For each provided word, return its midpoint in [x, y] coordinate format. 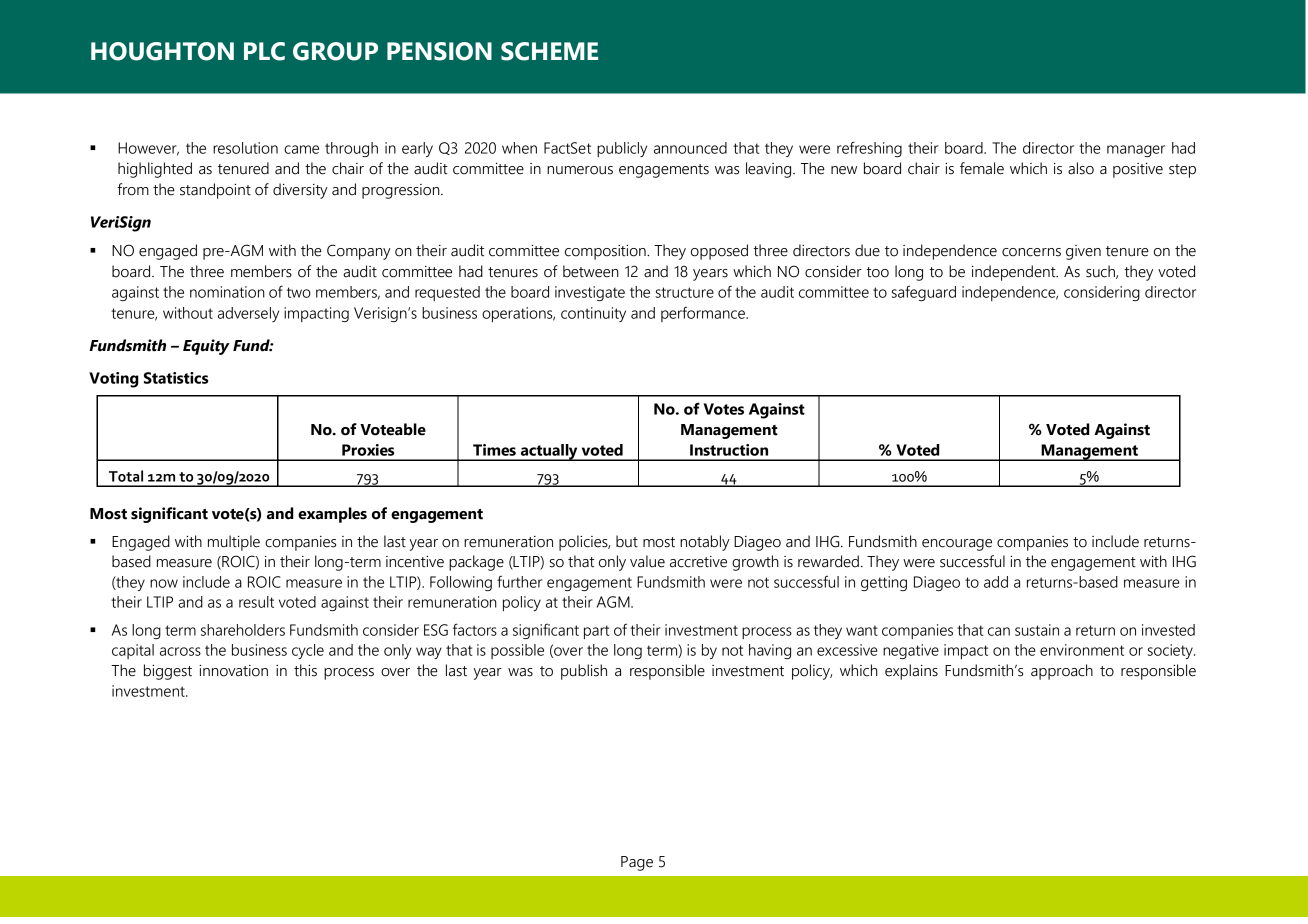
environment [1082, 650]
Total [126, 476]
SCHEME [549, 51]
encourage [957, 545]
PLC [264, 51]
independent [1015, 273]
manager [1136, 151]
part [596, 632]
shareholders [243, 630]
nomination [227, 292]
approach [1062, 672]
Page [637, 863]
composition [606, 252]
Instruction [729, 450]
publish [584, 672]
